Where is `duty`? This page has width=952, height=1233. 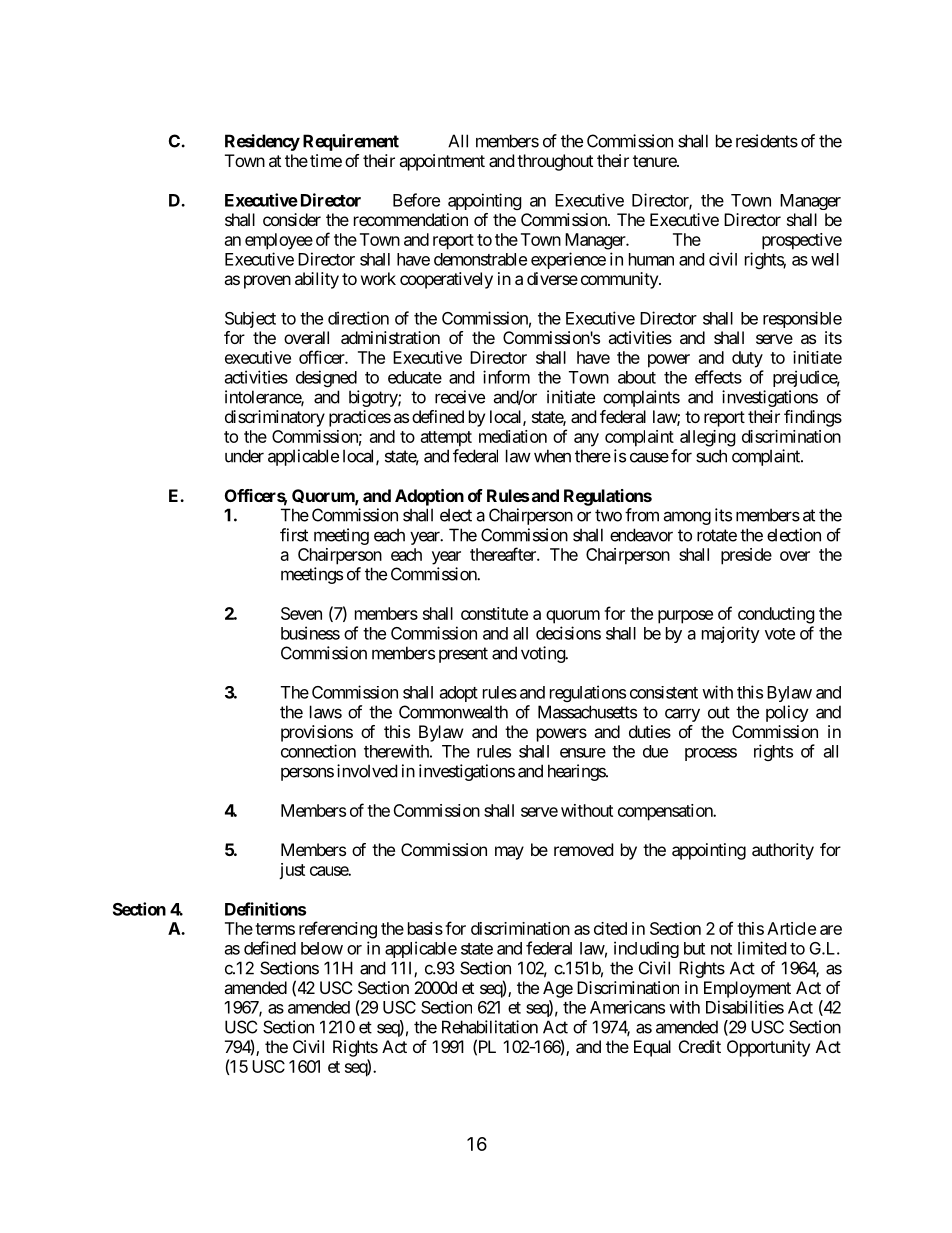 duty is located at coordinates (747, 359).
